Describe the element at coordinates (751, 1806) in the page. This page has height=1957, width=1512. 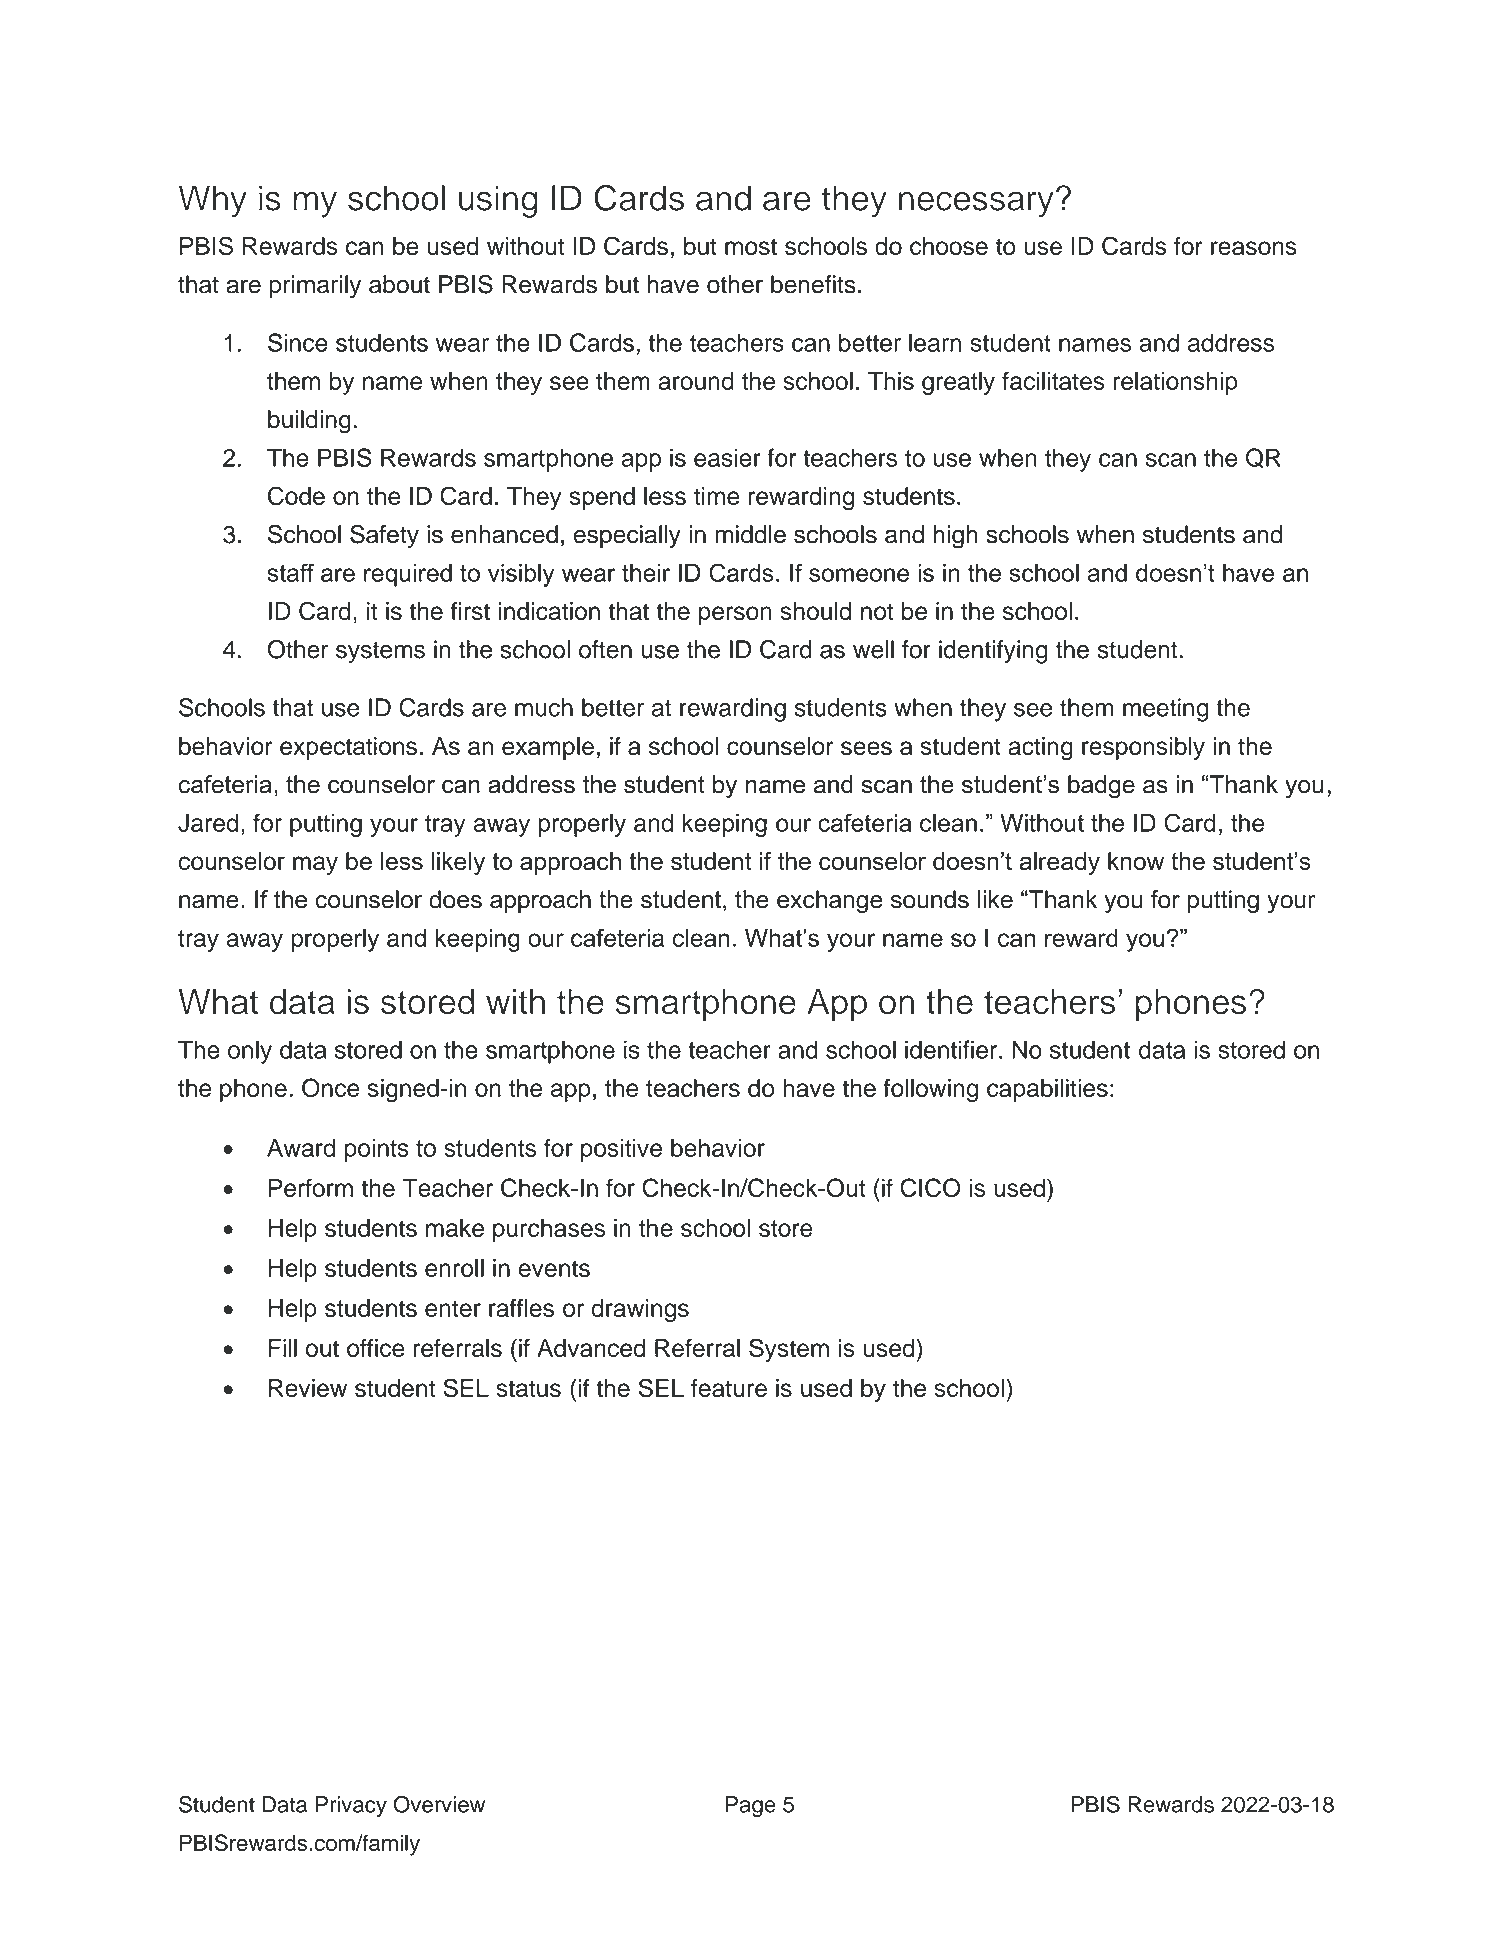
I see `Page` at that location.
